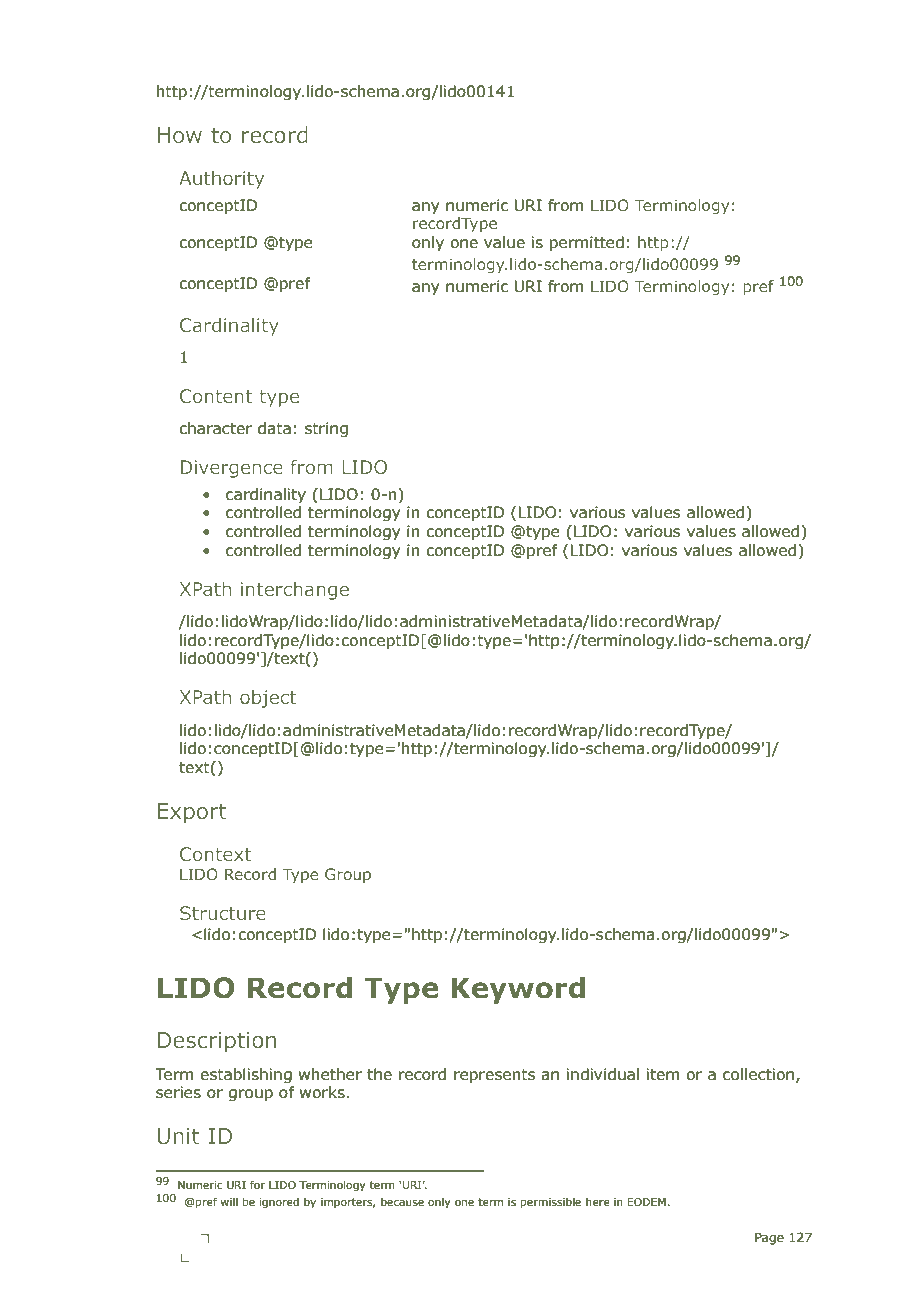 The height and width of the document is (1308, 924). I want to click on Keyword, so click(518, 990).
